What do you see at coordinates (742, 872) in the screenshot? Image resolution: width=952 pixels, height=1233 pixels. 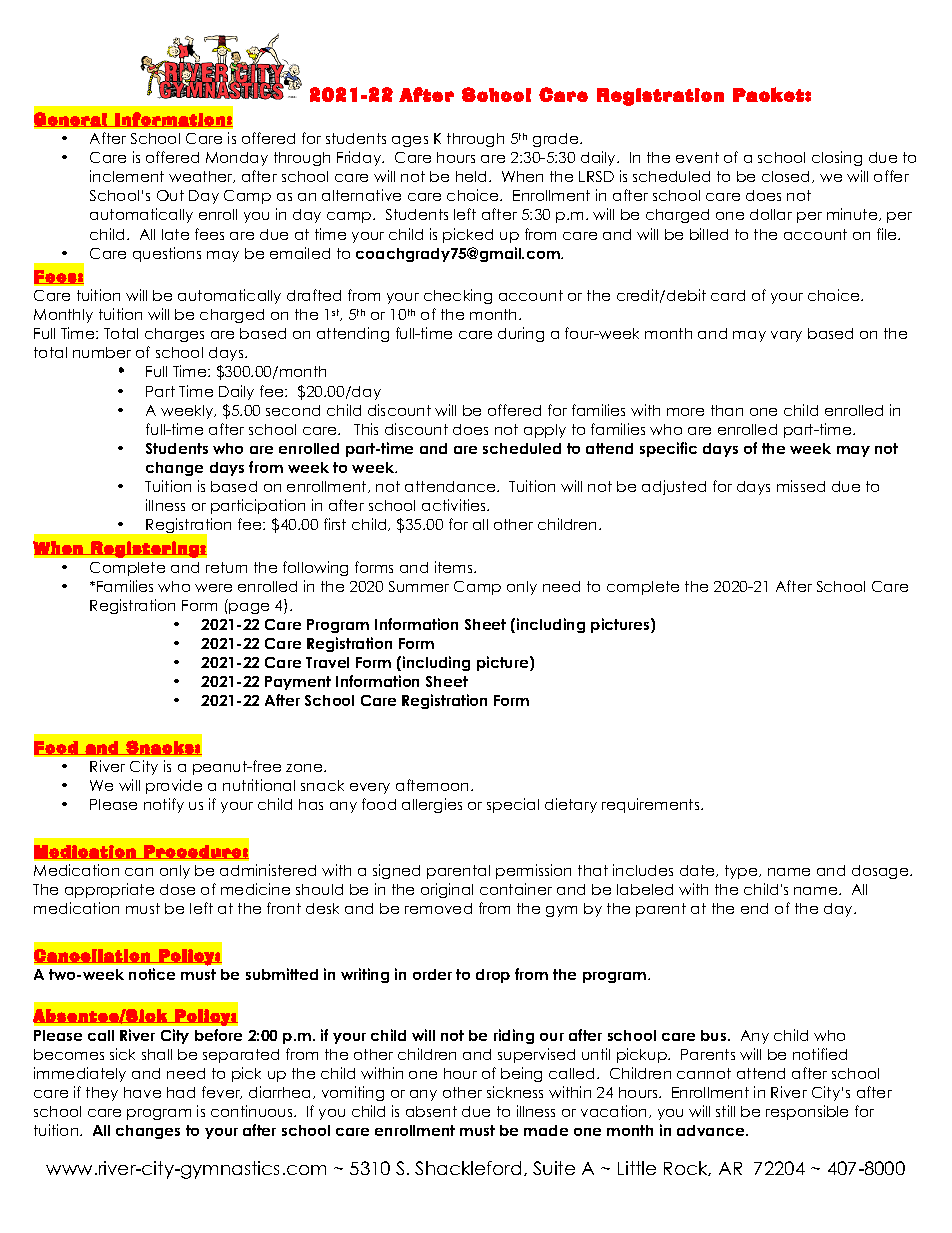 I see `type` at bounding box center [742, 872].
